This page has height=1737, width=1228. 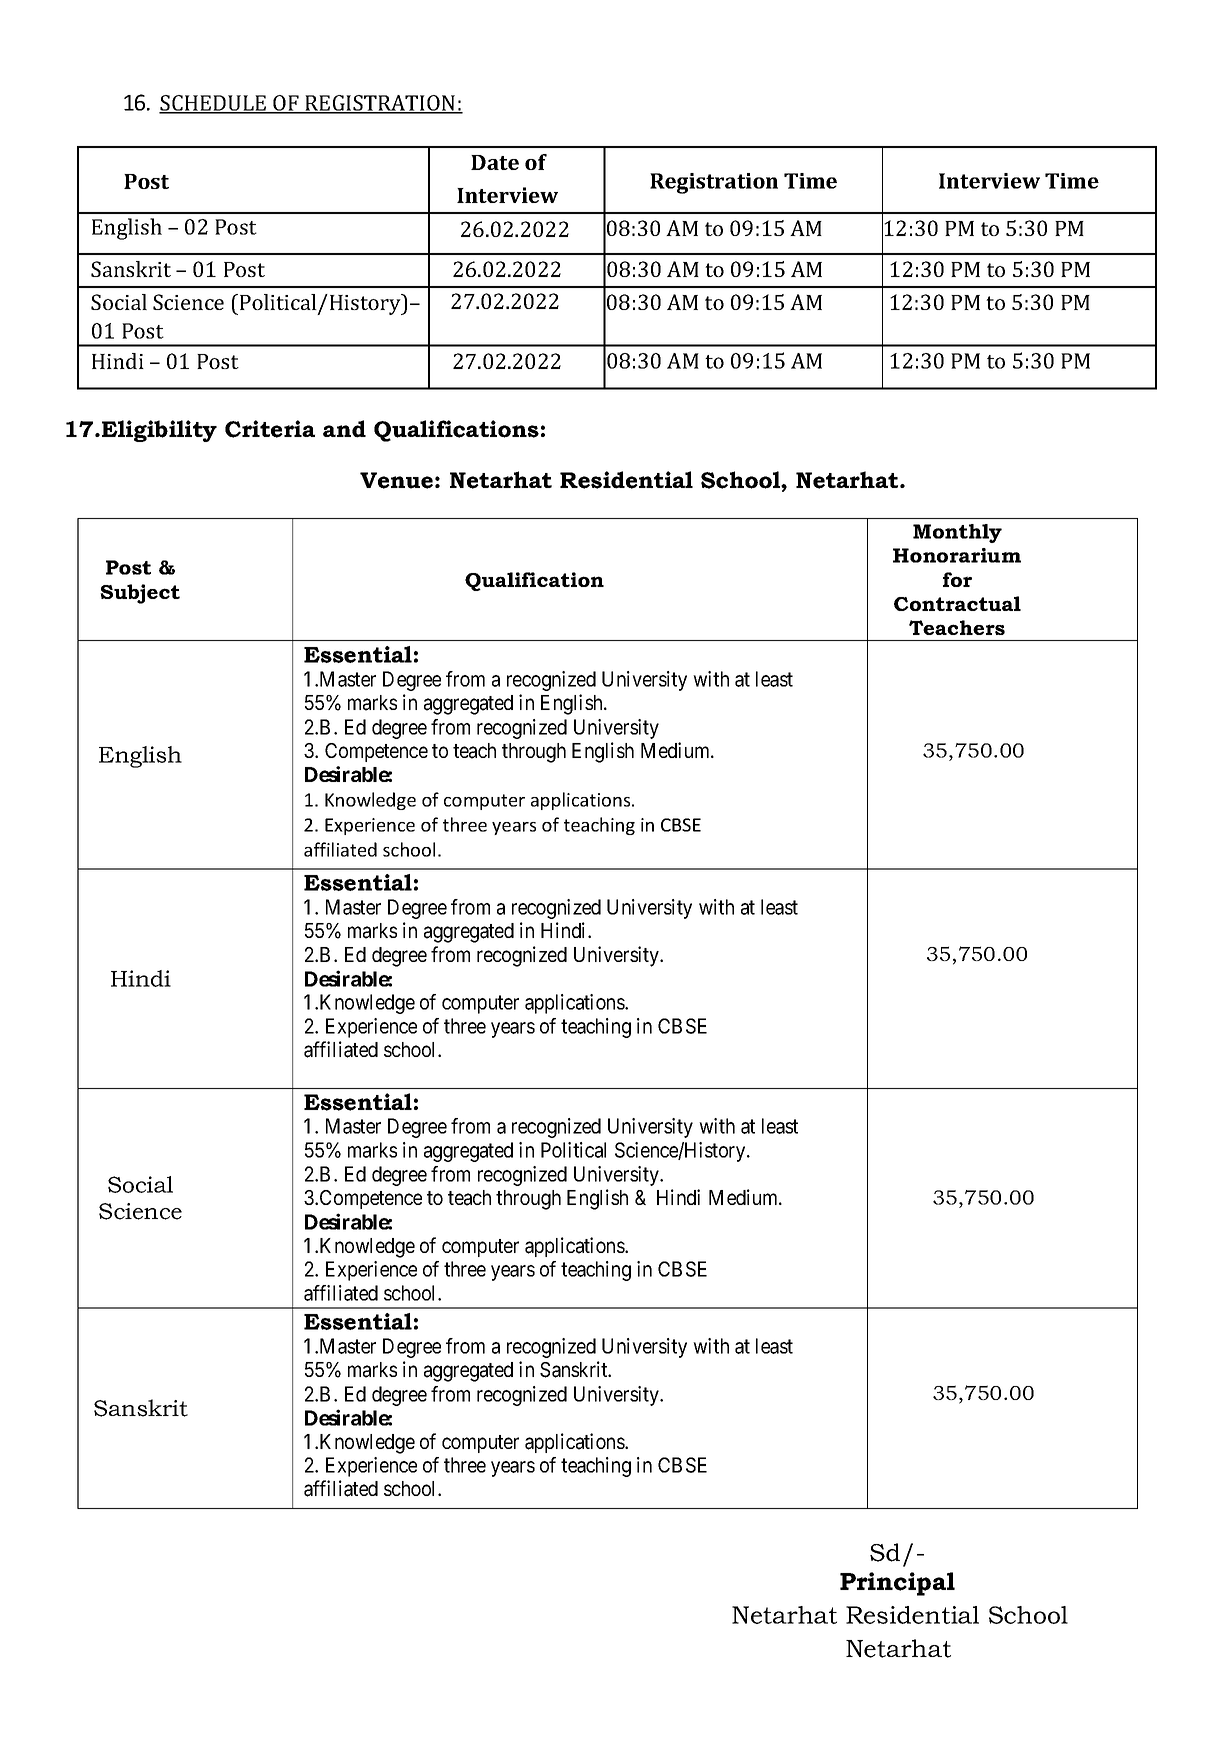 I want to click on Monthly, so click(x=957, y=533).
